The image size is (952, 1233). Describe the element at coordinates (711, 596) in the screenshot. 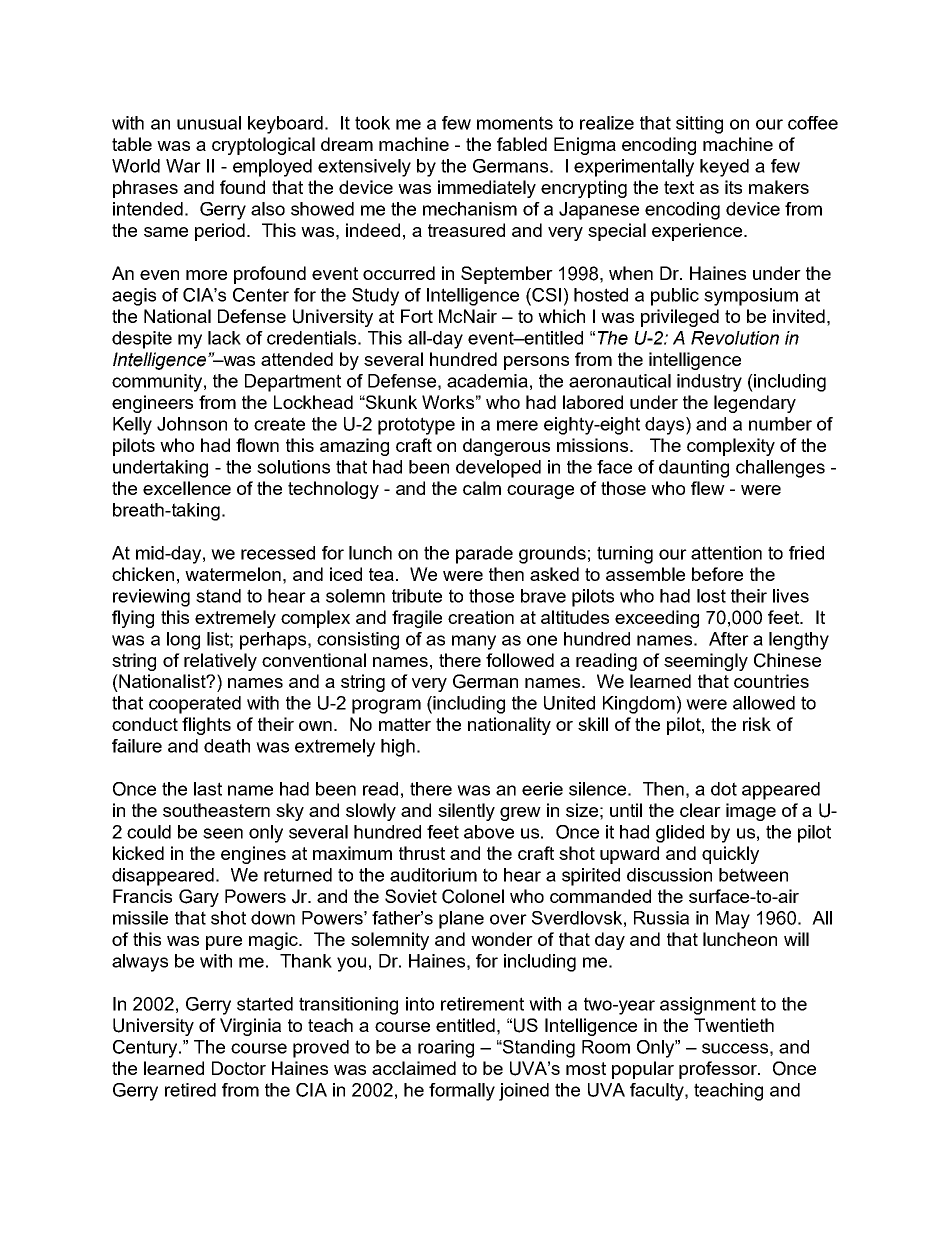

I see `lost` at that location.
